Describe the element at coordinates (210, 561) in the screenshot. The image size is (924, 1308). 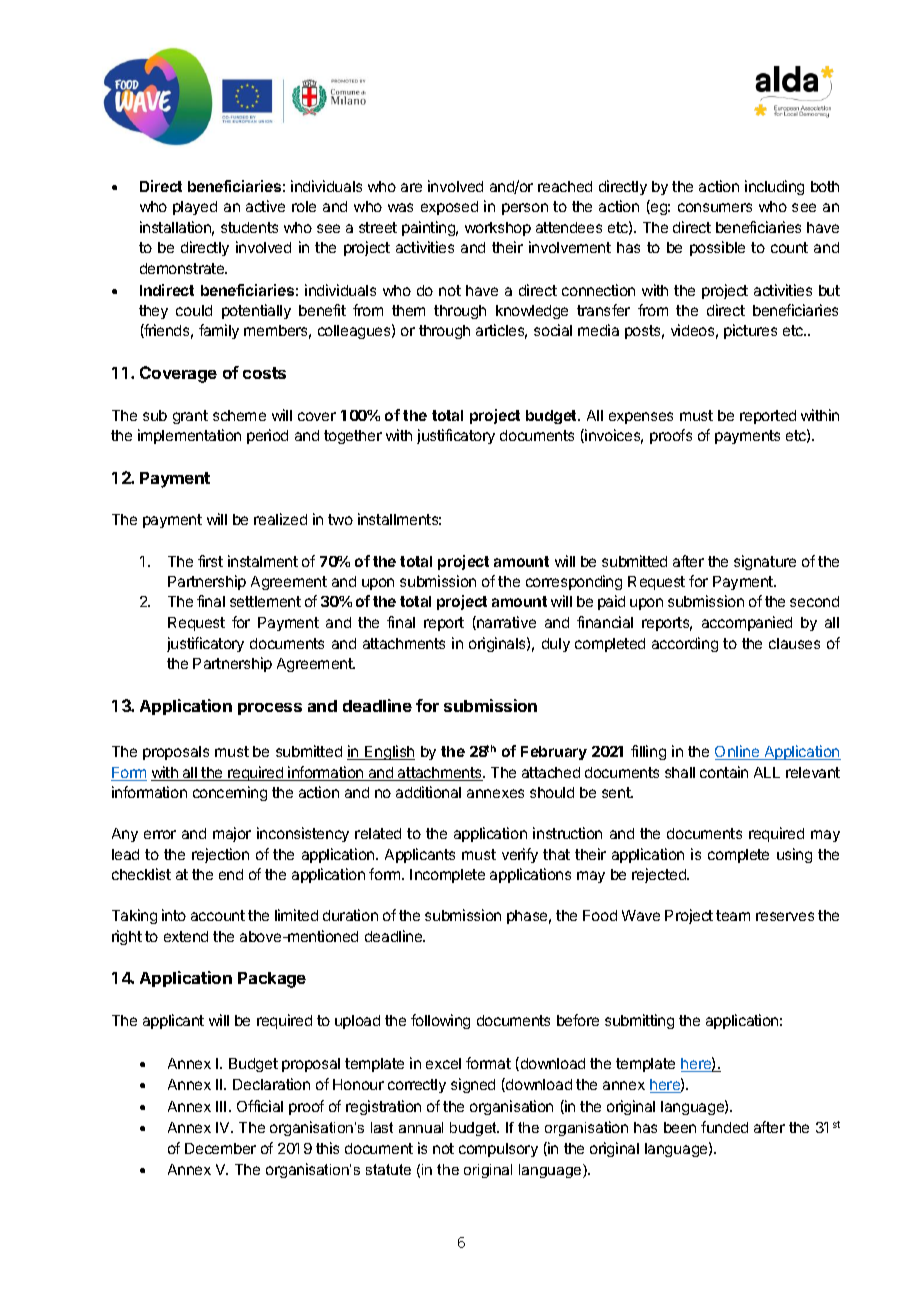
I see `first` at that location.
